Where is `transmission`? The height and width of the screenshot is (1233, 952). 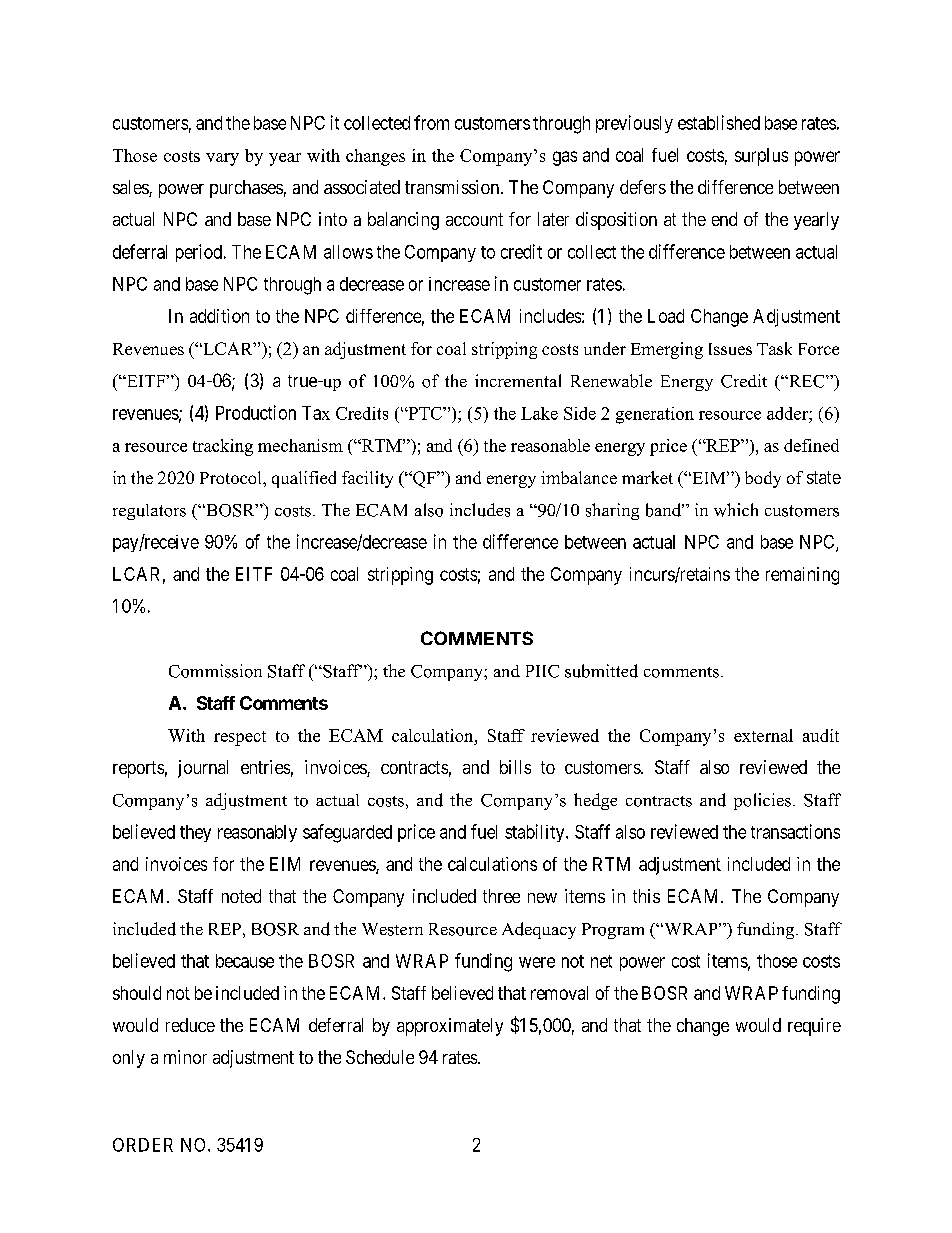
transmission is located at coordinates (452, 187).
